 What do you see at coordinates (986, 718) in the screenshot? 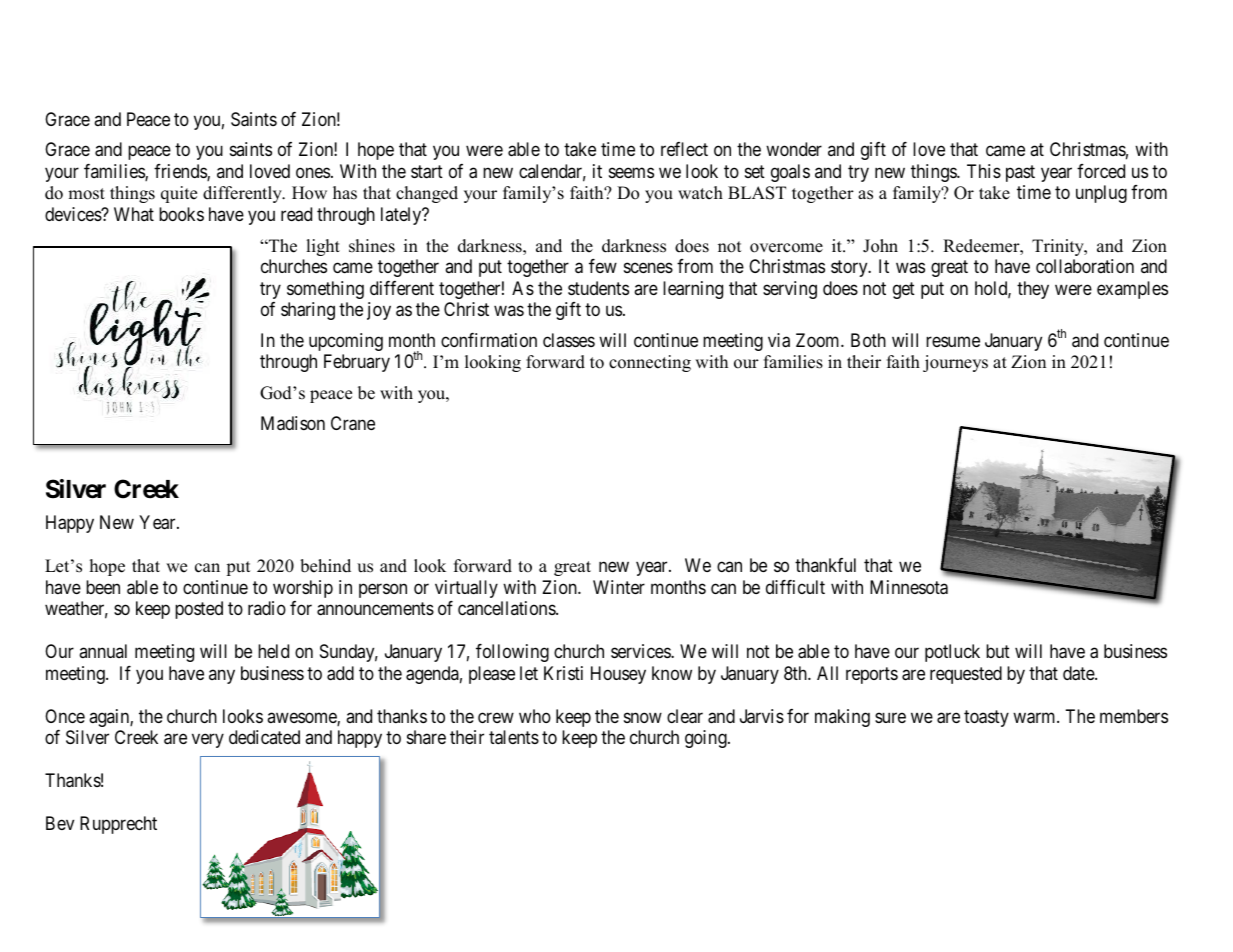
I see `toasty` at bounding box center [986, 718].
